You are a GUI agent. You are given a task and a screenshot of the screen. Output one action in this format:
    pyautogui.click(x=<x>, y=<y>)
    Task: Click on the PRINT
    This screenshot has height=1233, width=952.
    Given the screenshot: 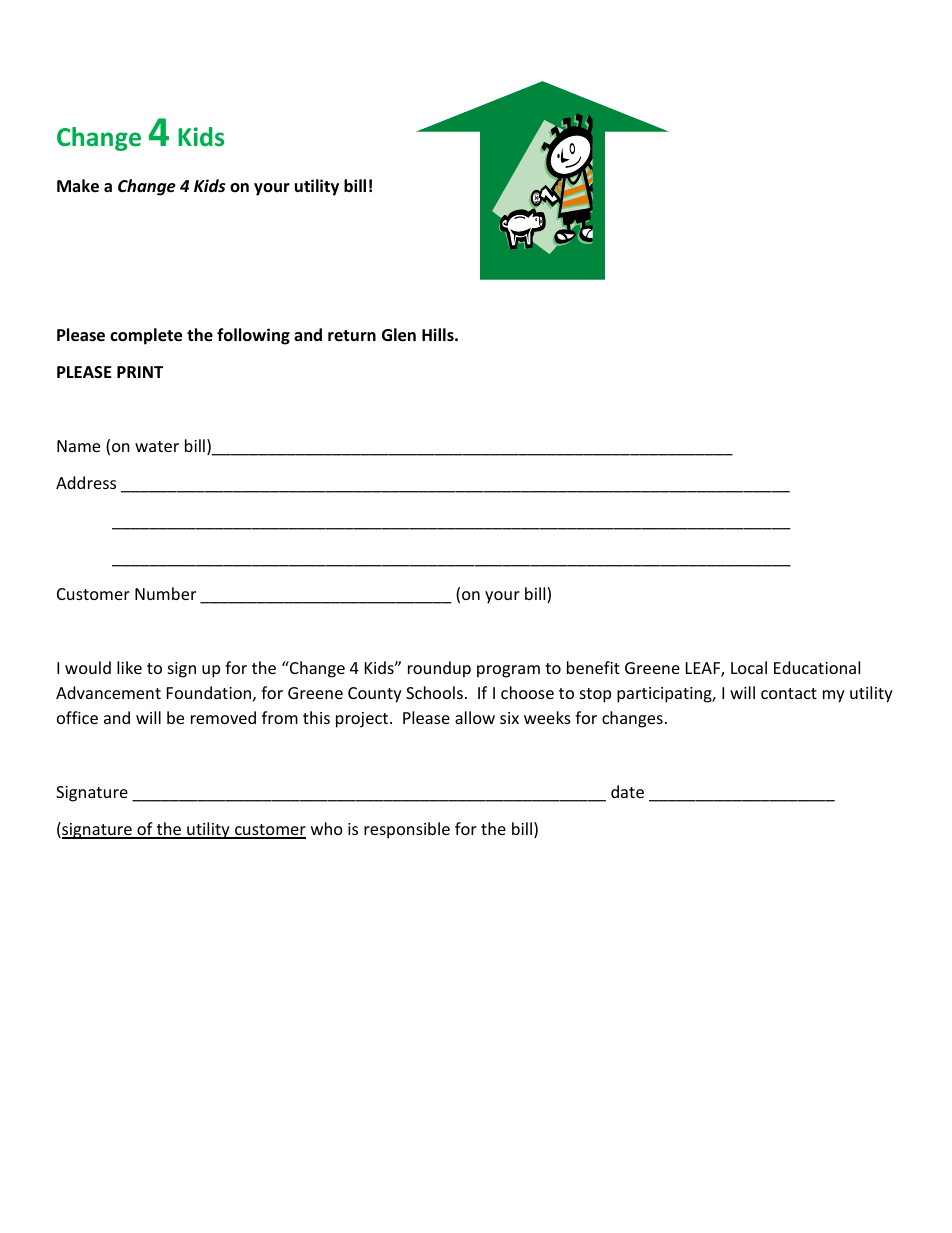 What is the action you would take?
    pyautogui.click(x=140, y=372)
